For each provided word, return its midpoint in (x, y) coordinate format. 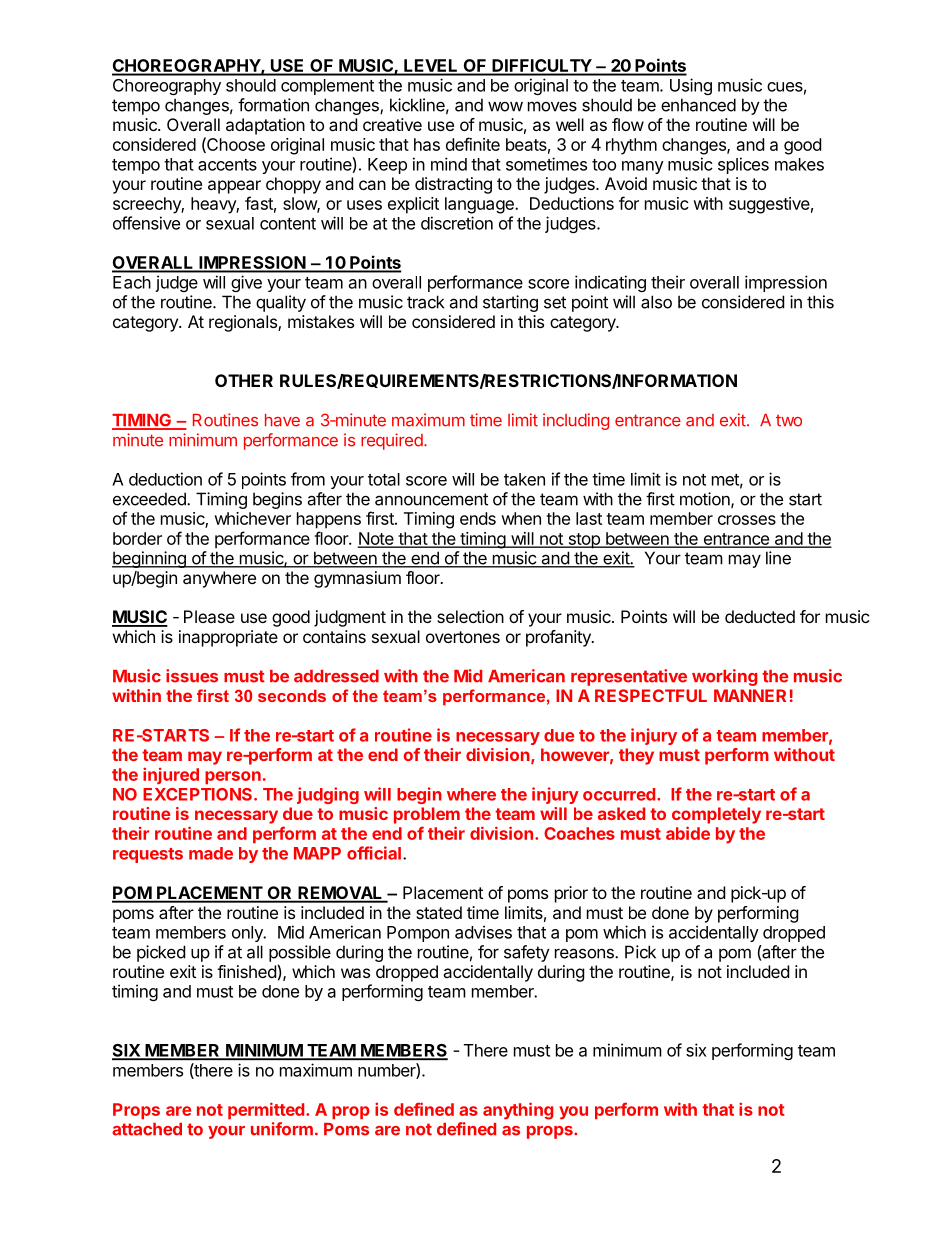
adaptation (265, 126)
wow (505, 107)
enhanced (698, 105)
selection (470, 616)
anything (518, 1111)
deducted (760, 616)
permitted (266, 1110)
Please (209, 616)
